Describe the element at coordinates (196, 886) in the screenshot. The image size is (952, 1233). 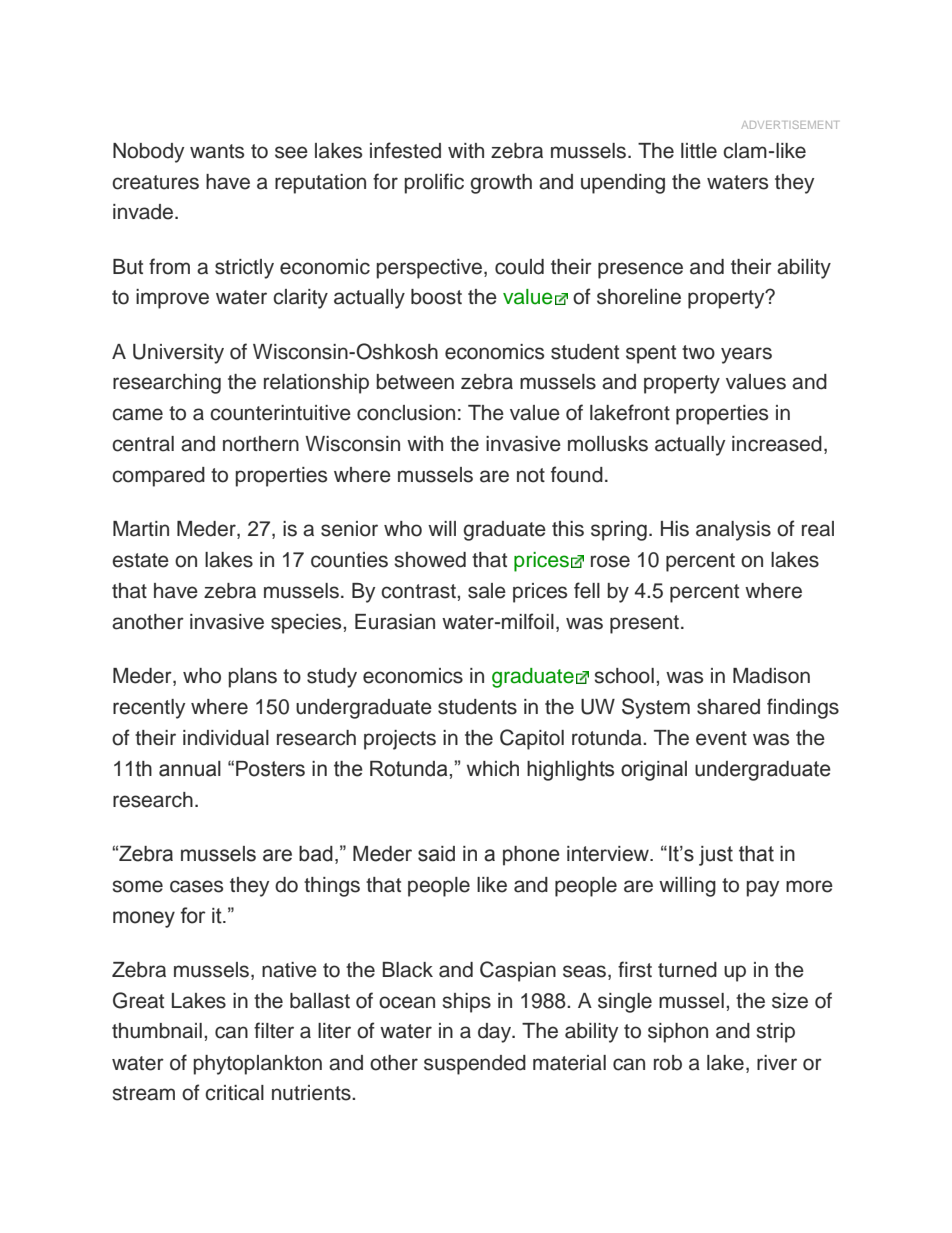
I see `cases` at that location.
